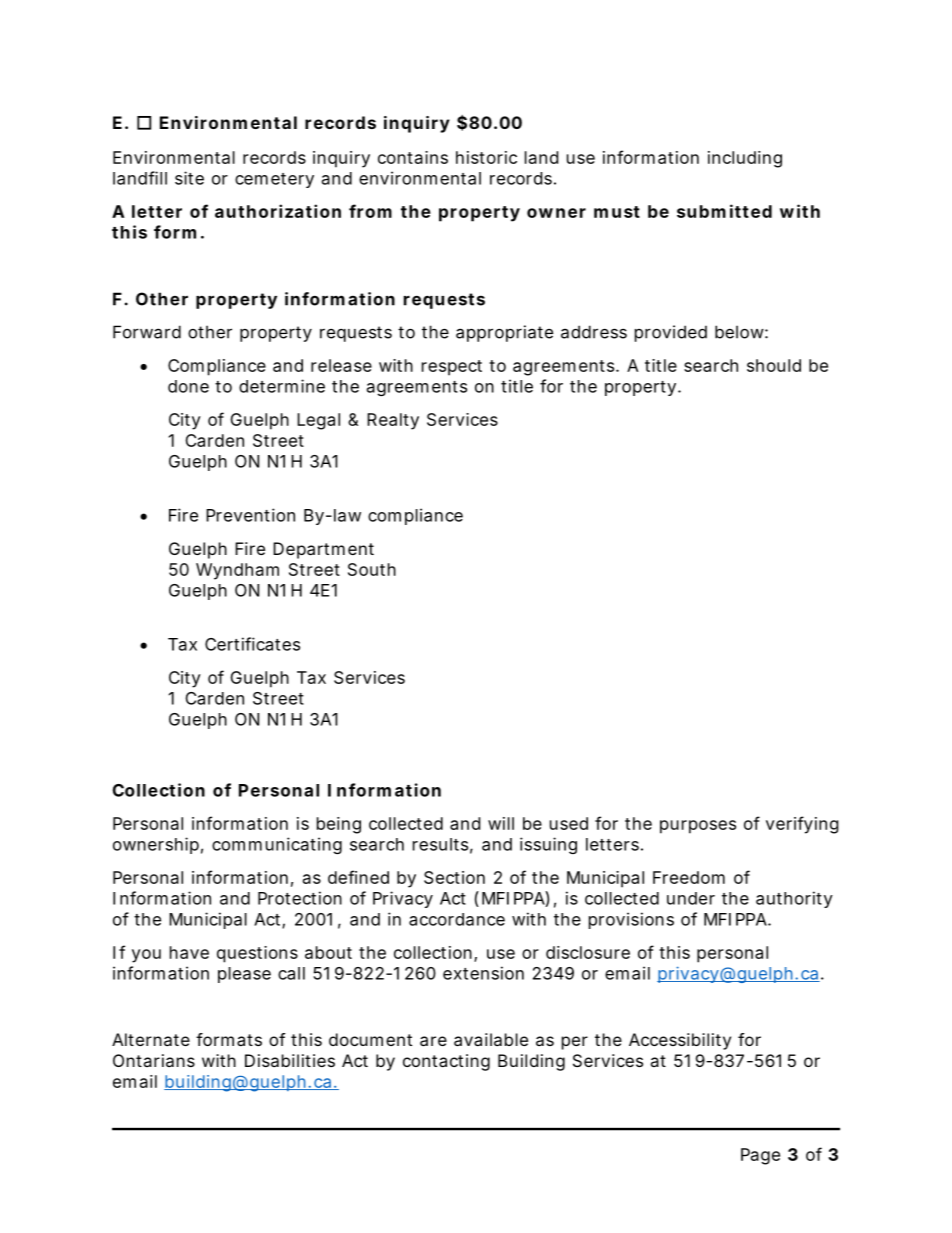 This image has height=1233, width=952. What do you see at coordinates (446, 1062) in the image?
I see `contacting` at bounding box center [446, 1062].
